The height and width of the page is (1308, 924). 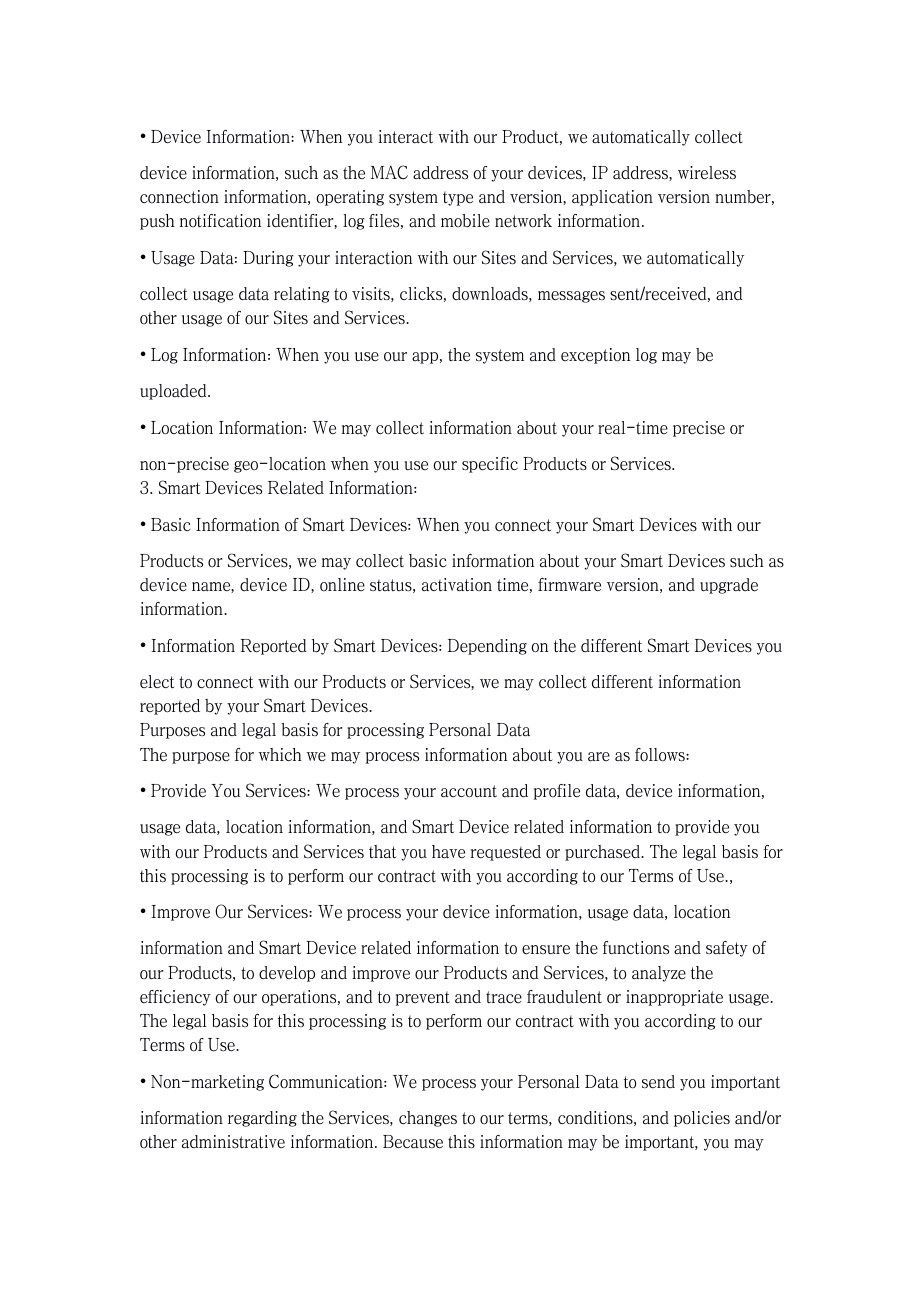 What do you see at coordinates (280, 754) in the page?
I see `which` at bounding box center [280, 754].
